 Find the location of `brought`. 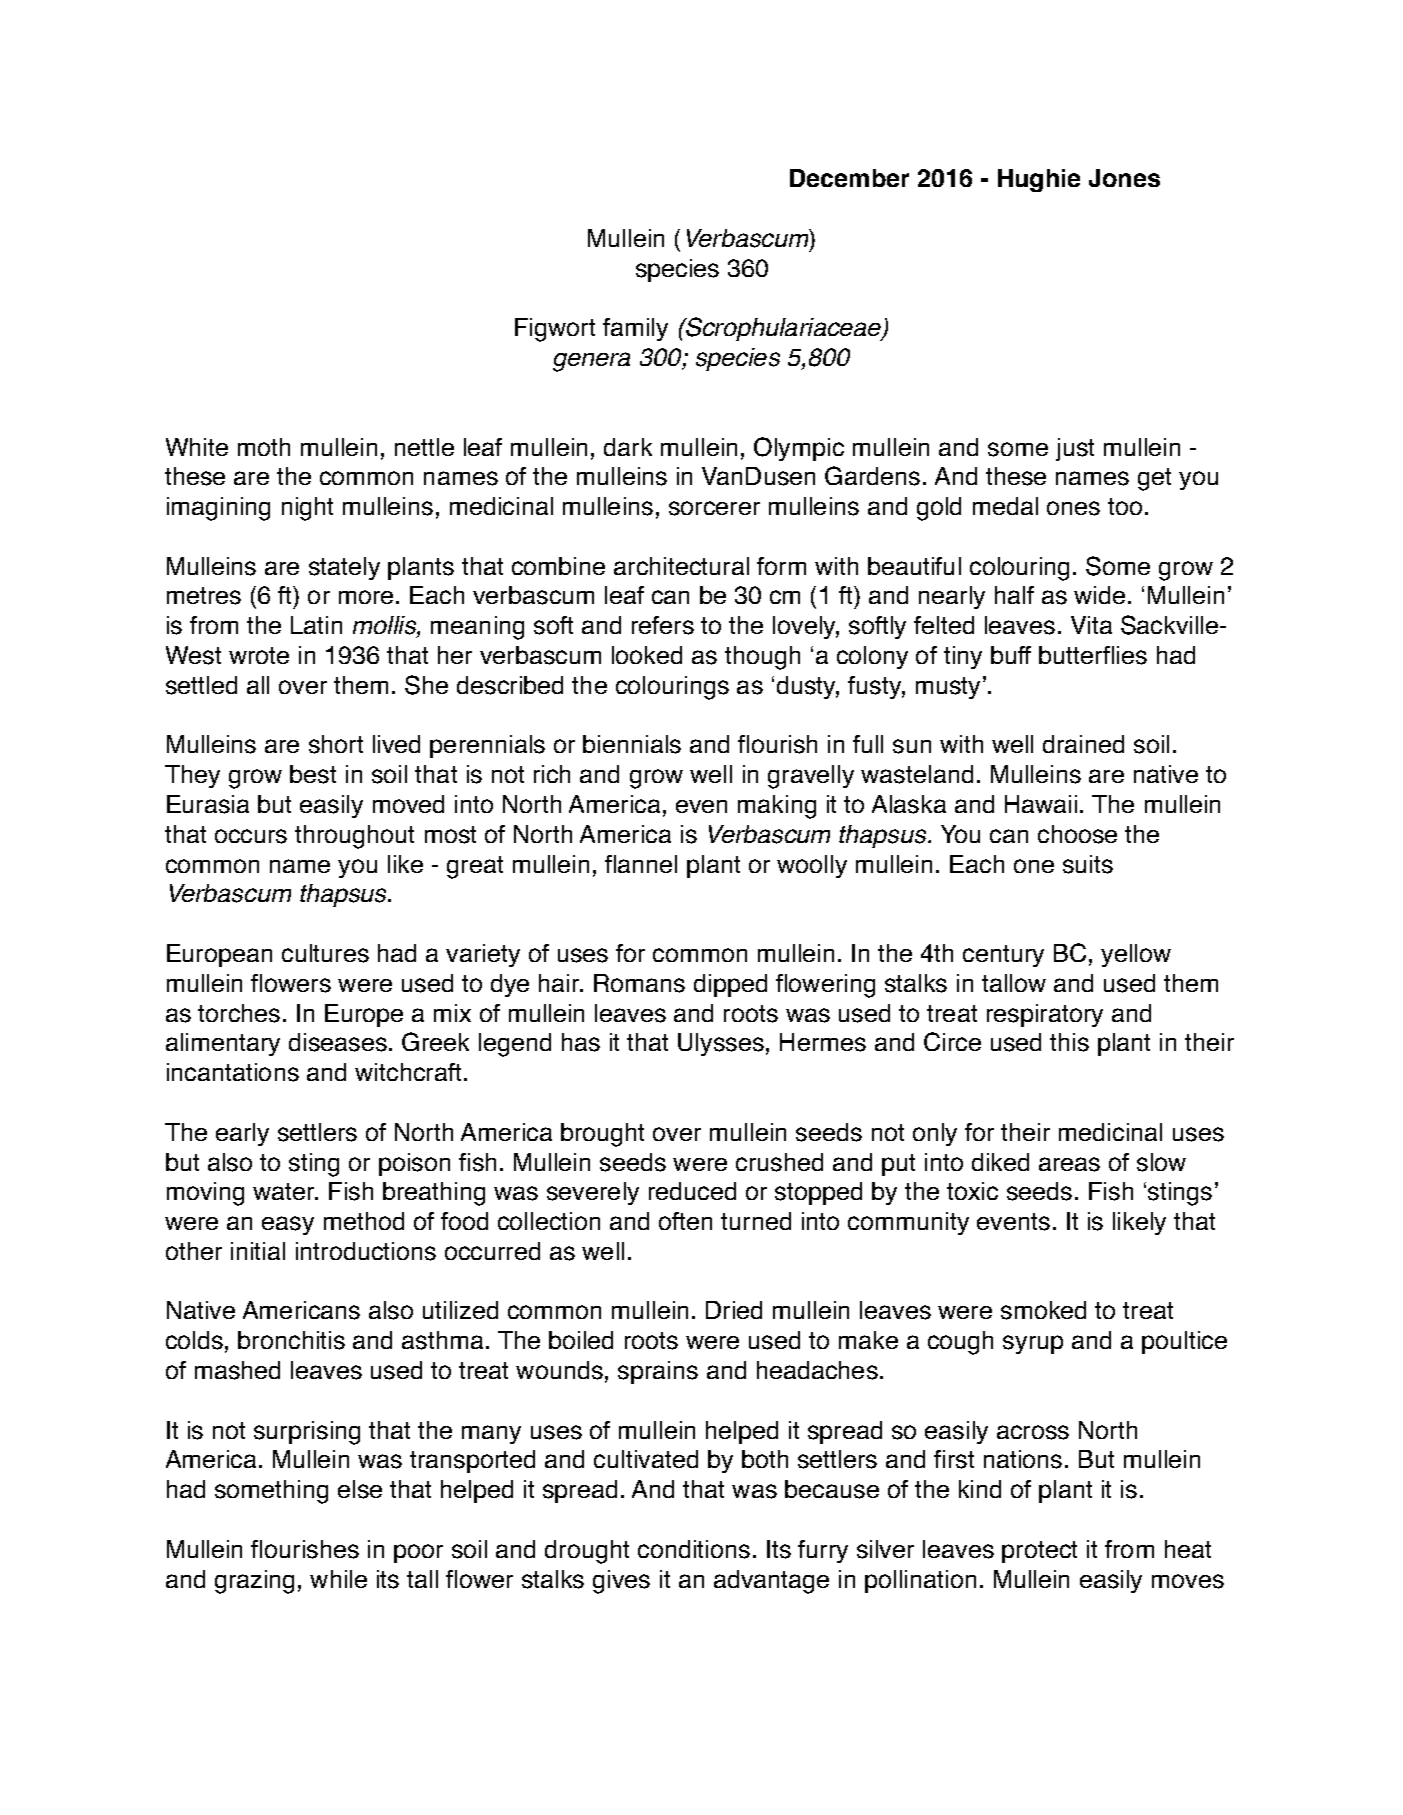

brought is located at coordinates (602, 1135).
